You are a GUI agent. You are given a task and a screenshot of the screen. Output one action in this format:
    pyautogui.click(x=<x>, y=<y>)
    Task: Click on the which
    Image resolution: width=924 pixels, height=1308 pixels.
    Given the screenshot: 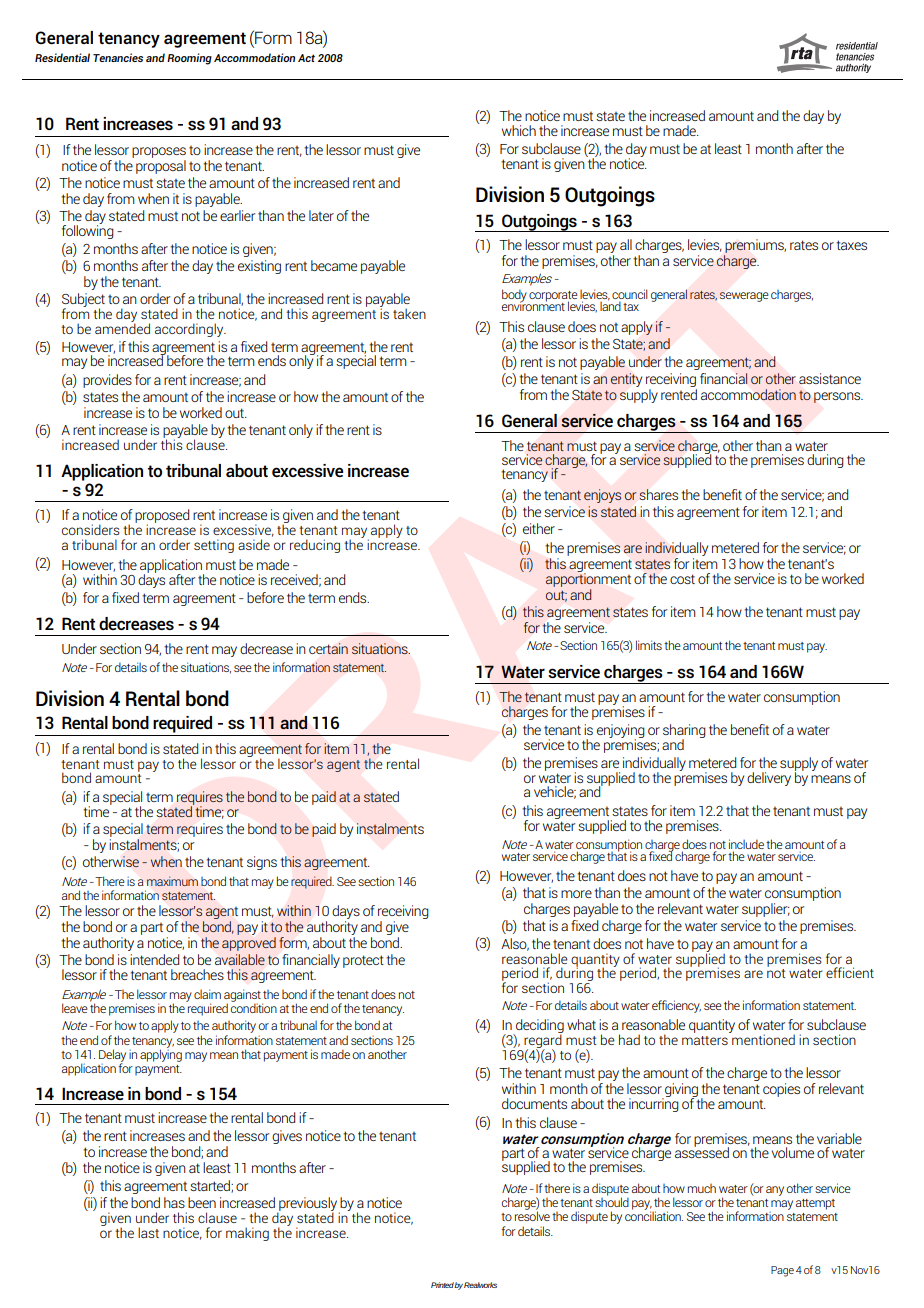 What is the action you would take?
    pyautogui.click(x=519, y=130)
